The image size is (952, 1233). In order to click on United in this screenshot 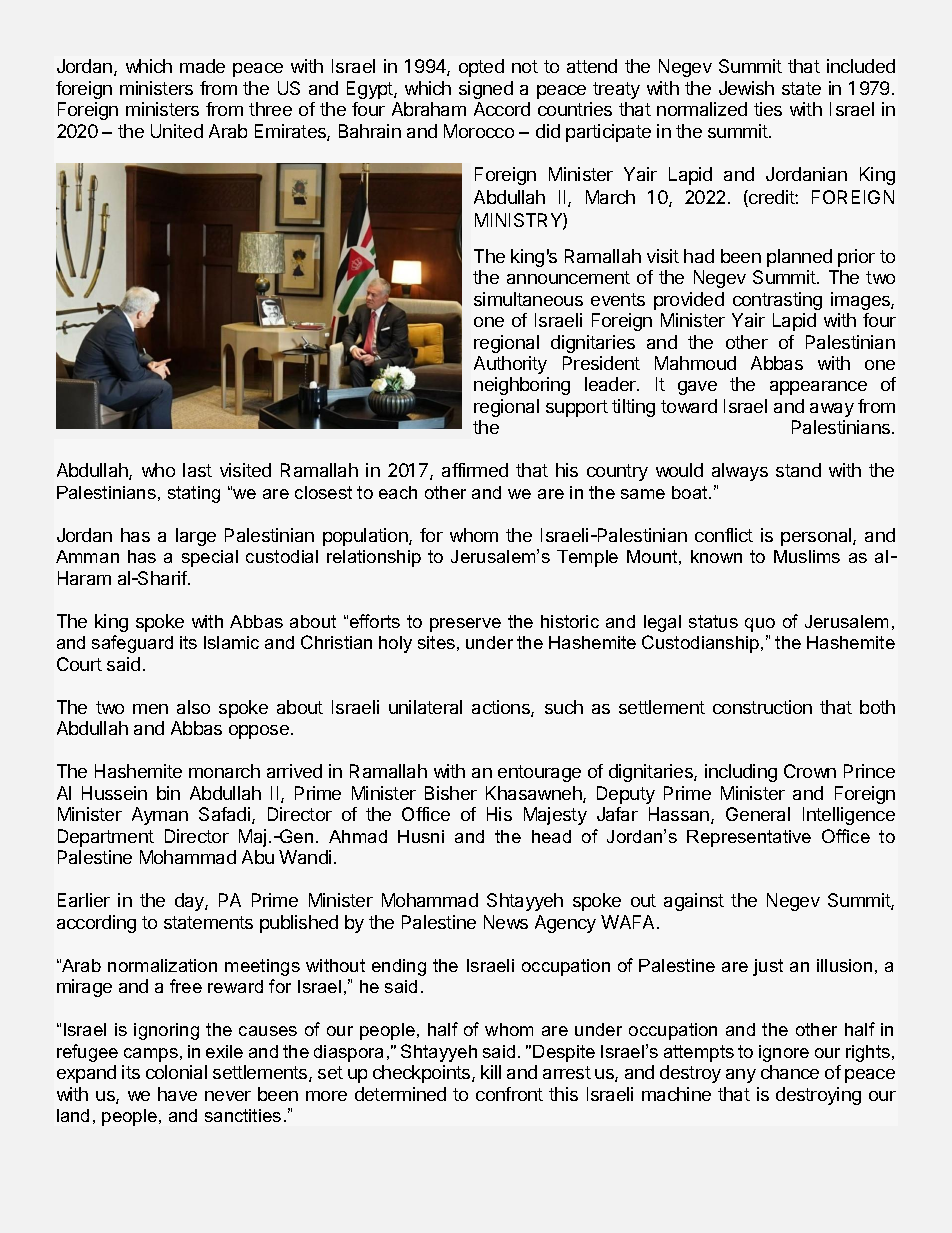, I will do `click(177, 131)`.
